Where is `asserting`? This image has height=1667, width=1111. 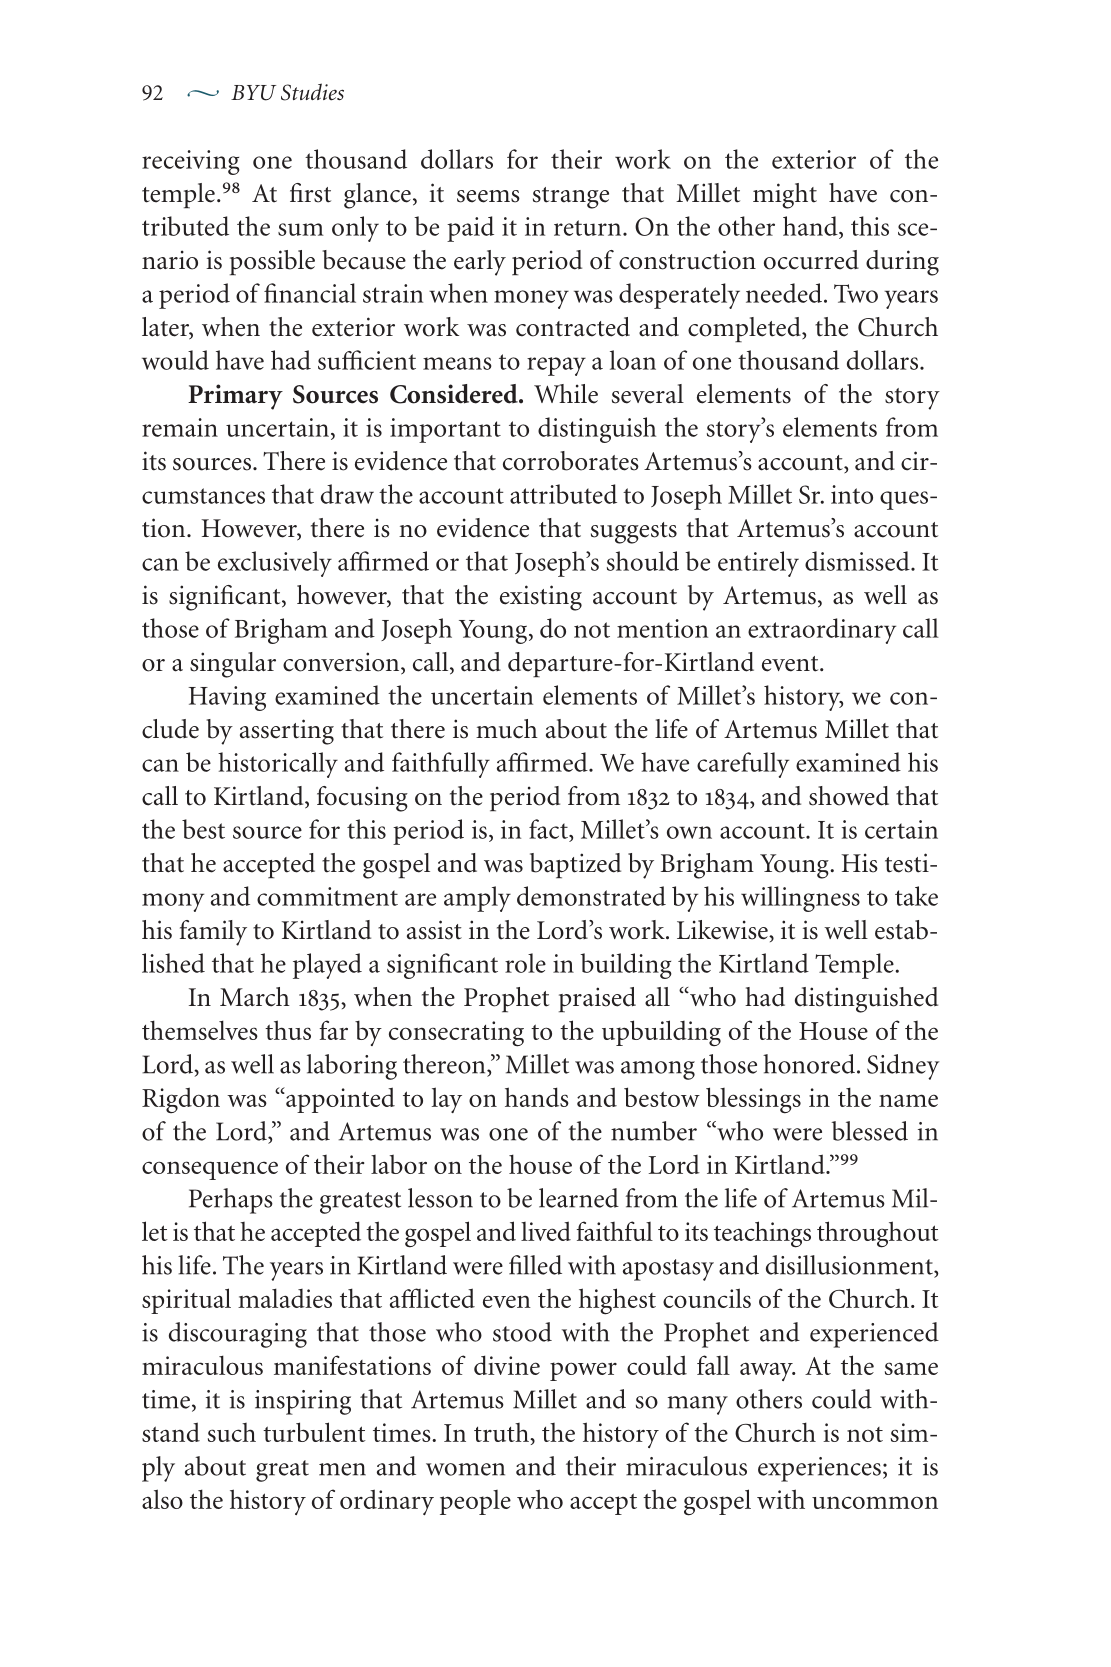
asserting is located at coordinates (287, 732).
